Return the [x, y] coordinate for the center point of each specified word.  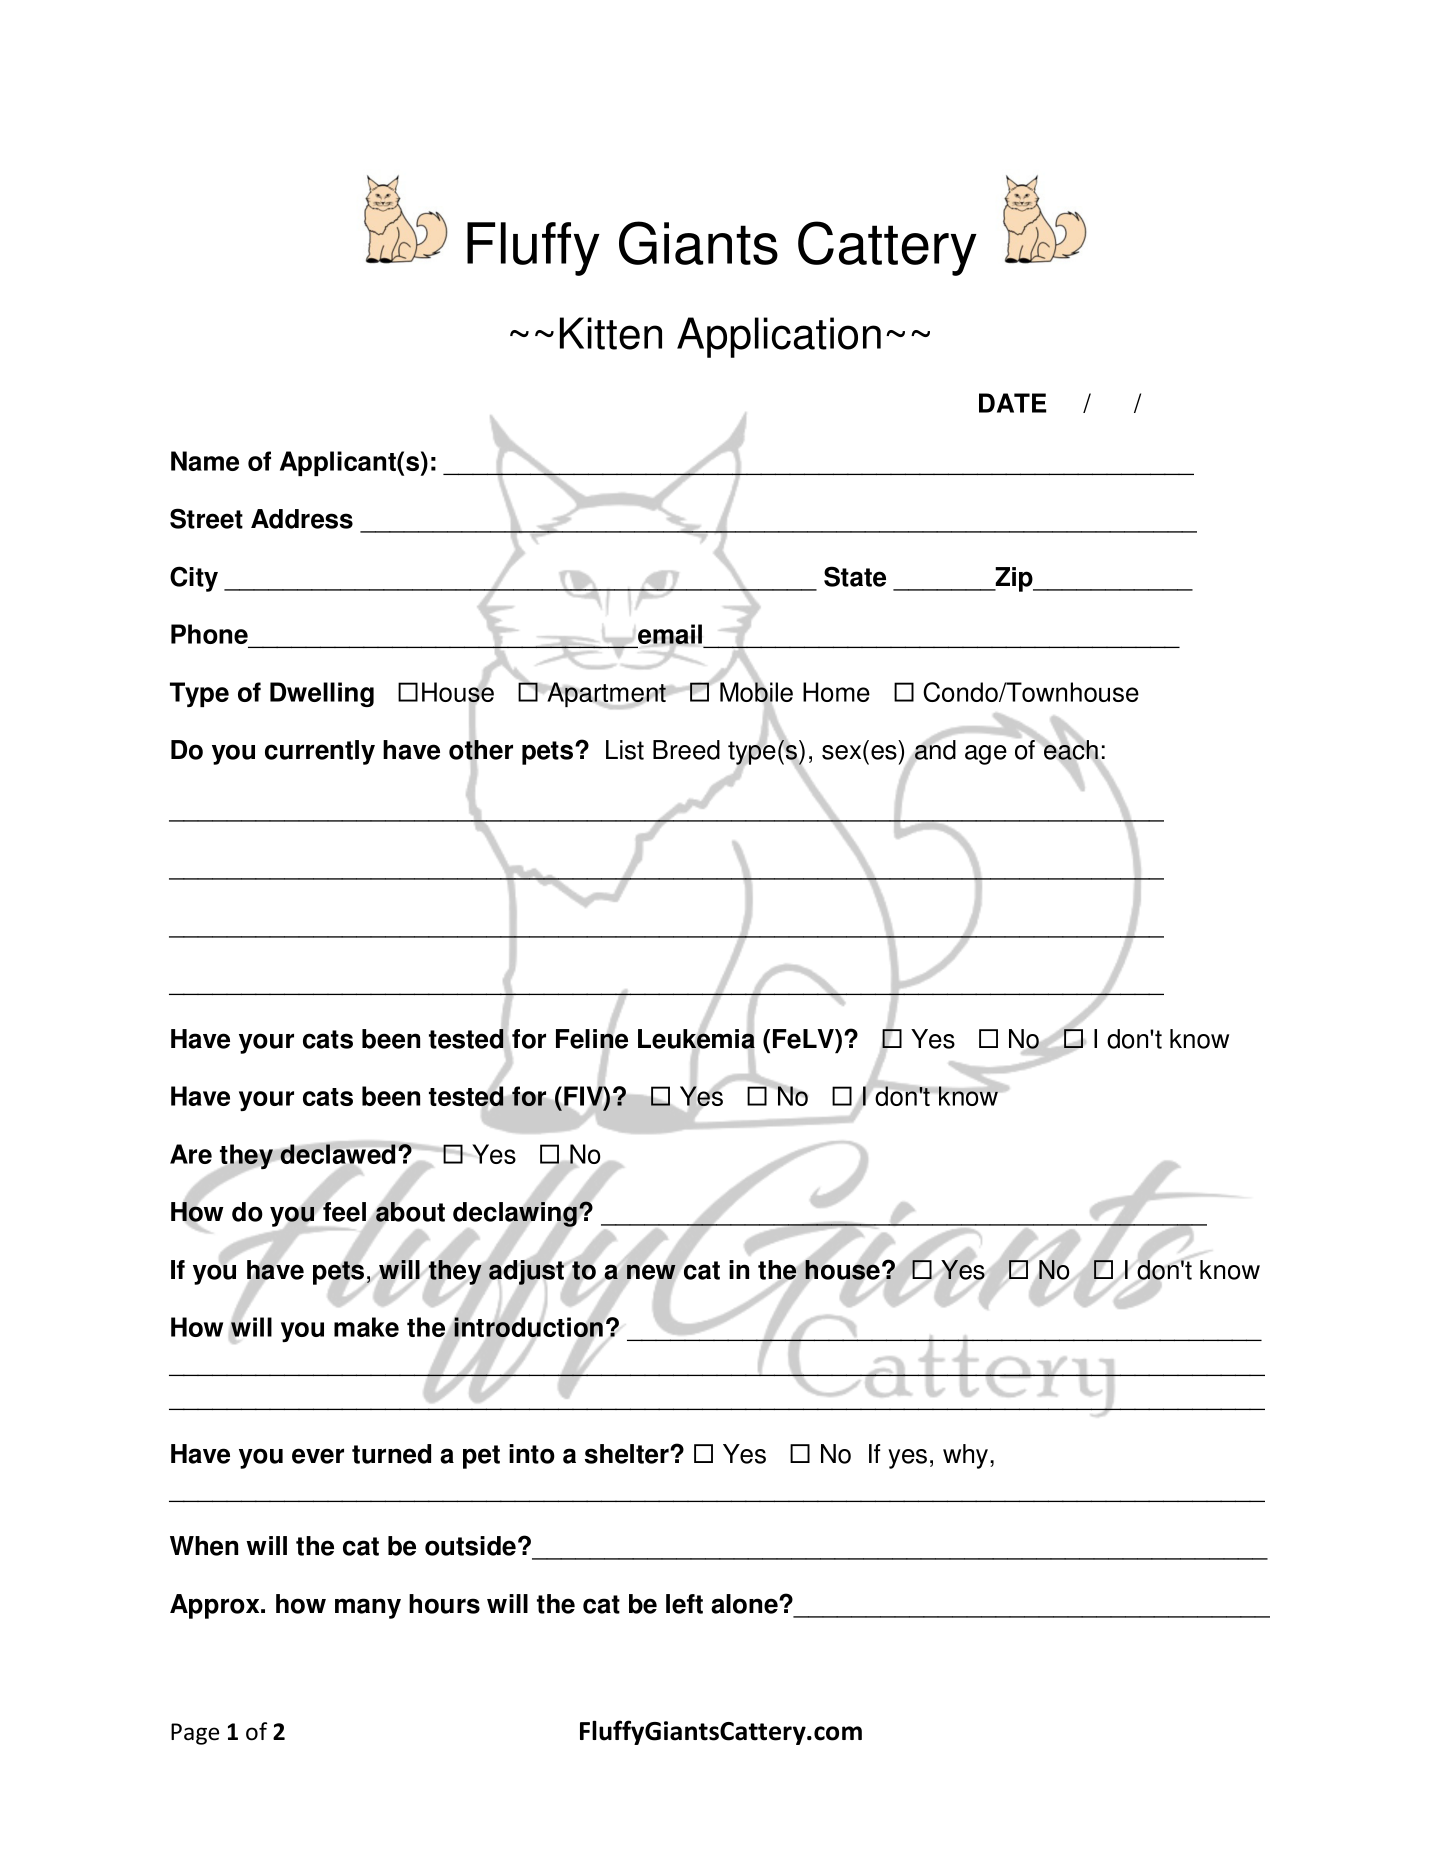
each [1070, 750]
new [651, 1272]
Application [779, 337]
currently [320, 752]
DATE [1013, 403]
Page [195, 1734]
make [366, 1327]
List [625, 750]
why [967, 1456]
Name [205, 461]
